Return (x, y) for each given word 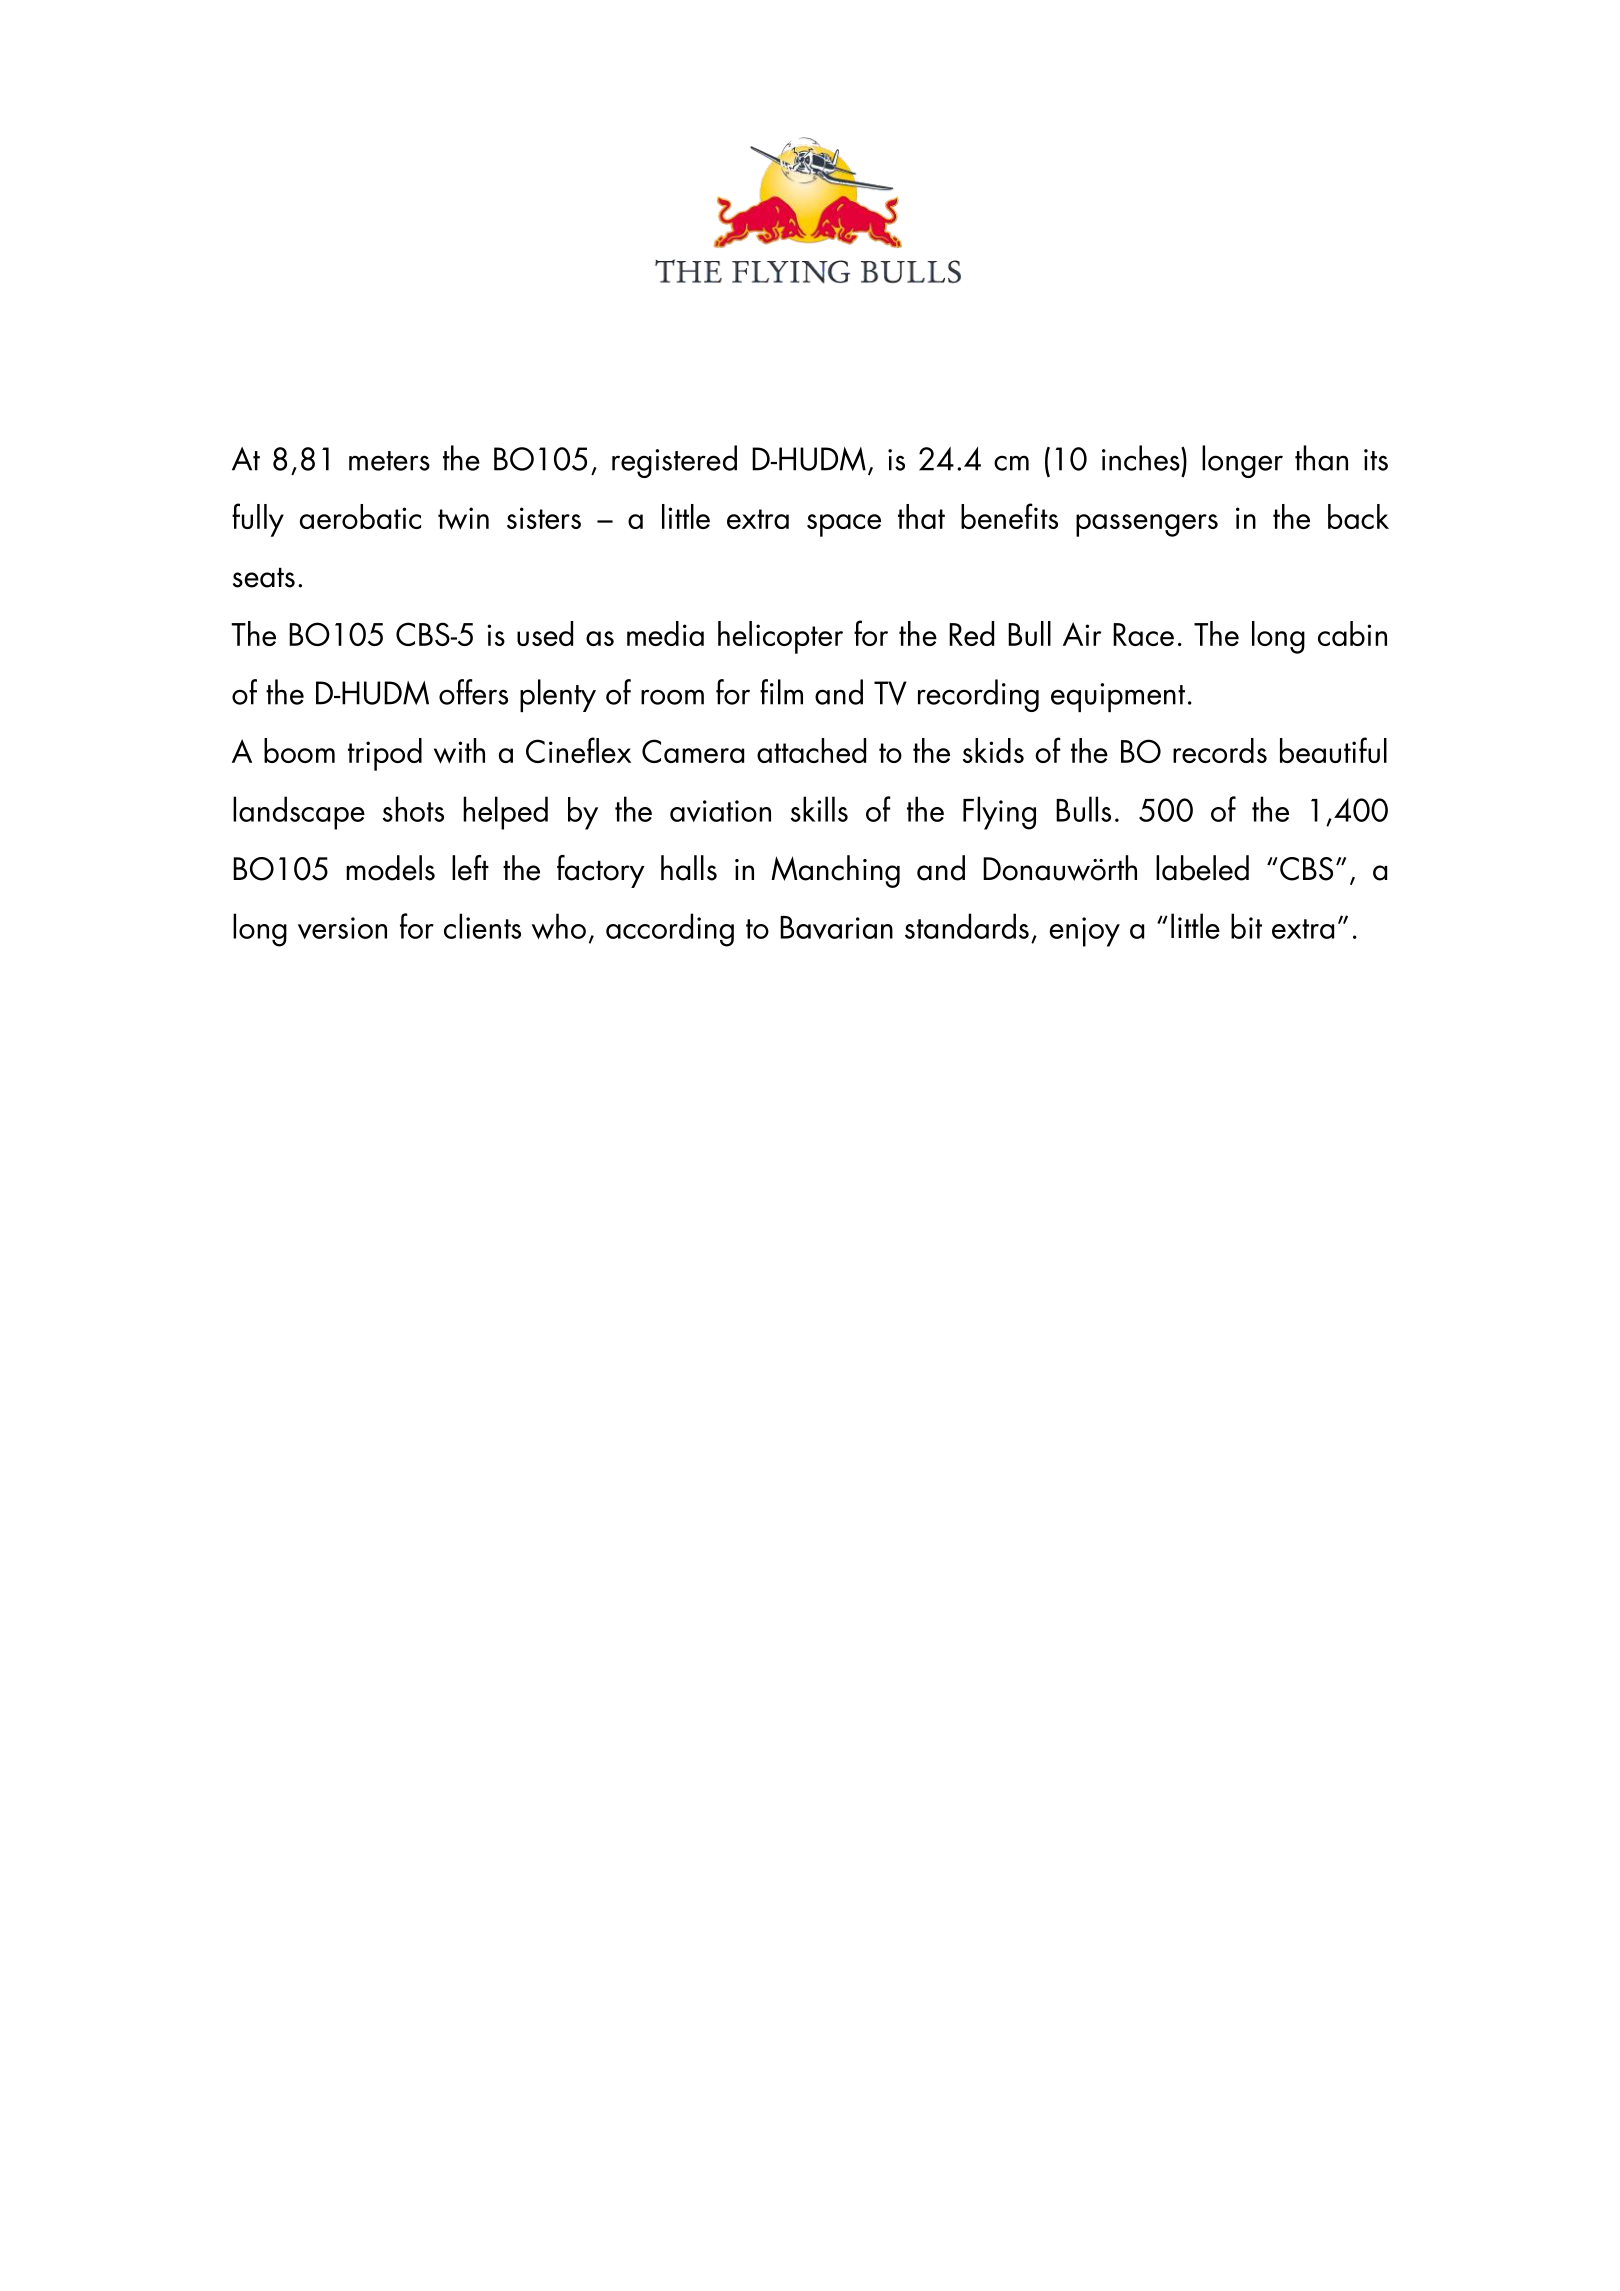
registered (674, 461)
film (781, 692)
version (342, 928)
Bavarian (836, 927)
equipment (1118, 697)
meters (389, 461)
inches (1142, 458)
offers (473, 692)
